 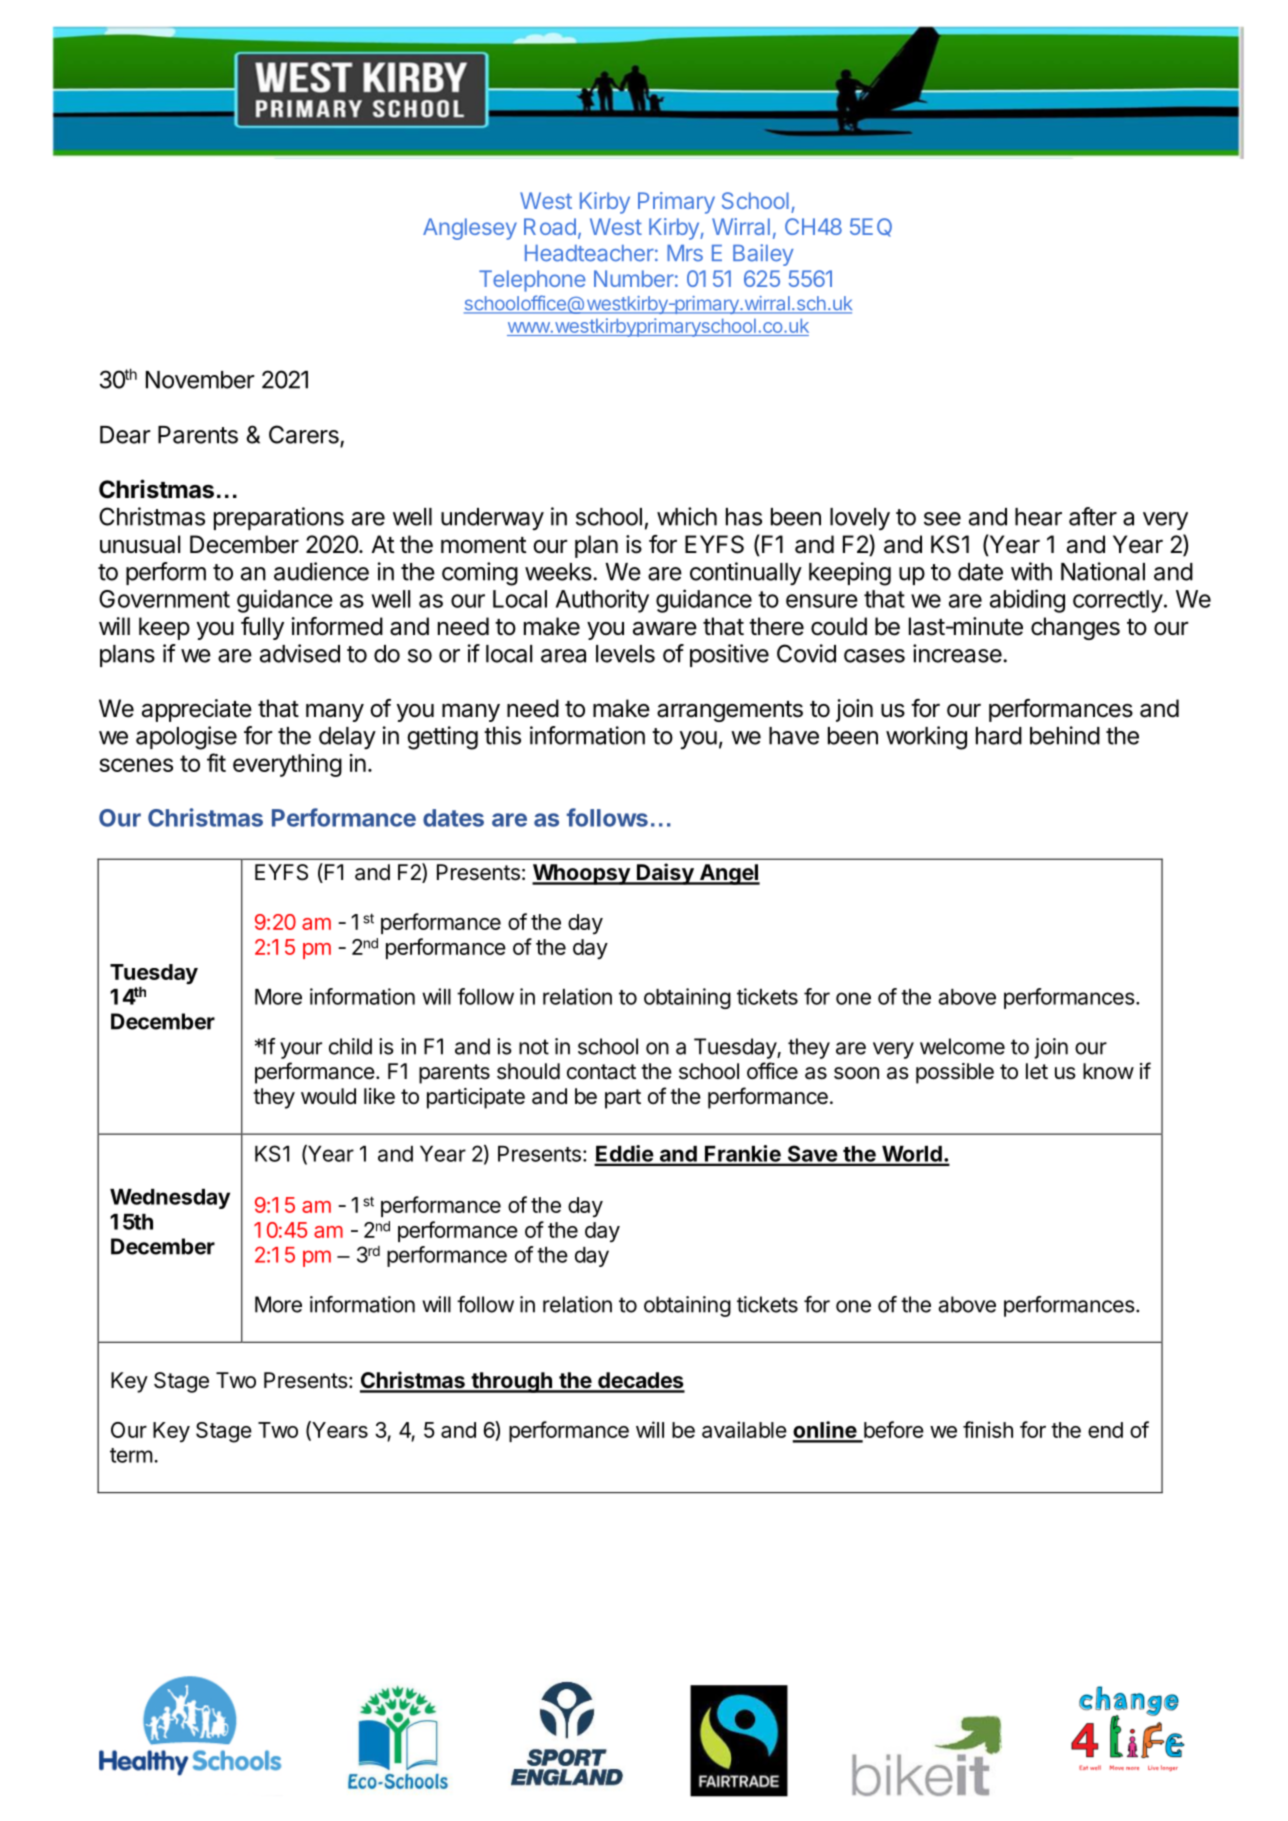 What do you see at coordinates (999, 736) in the screenshot?
I see `hard` at bounding box center [999, 736].
